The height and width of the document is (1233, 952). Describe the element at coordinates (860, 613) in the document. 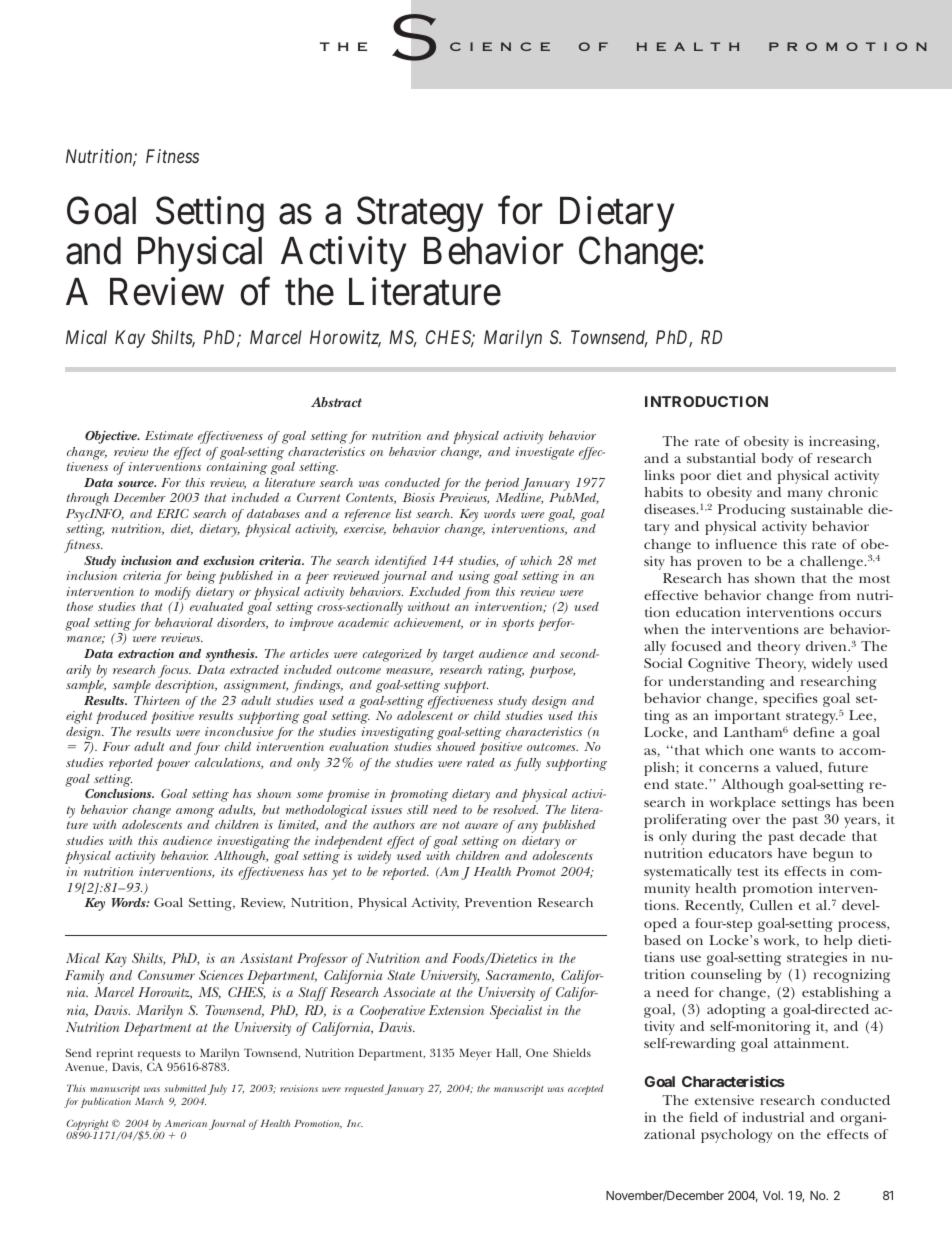

I see `occurs` at that location.
